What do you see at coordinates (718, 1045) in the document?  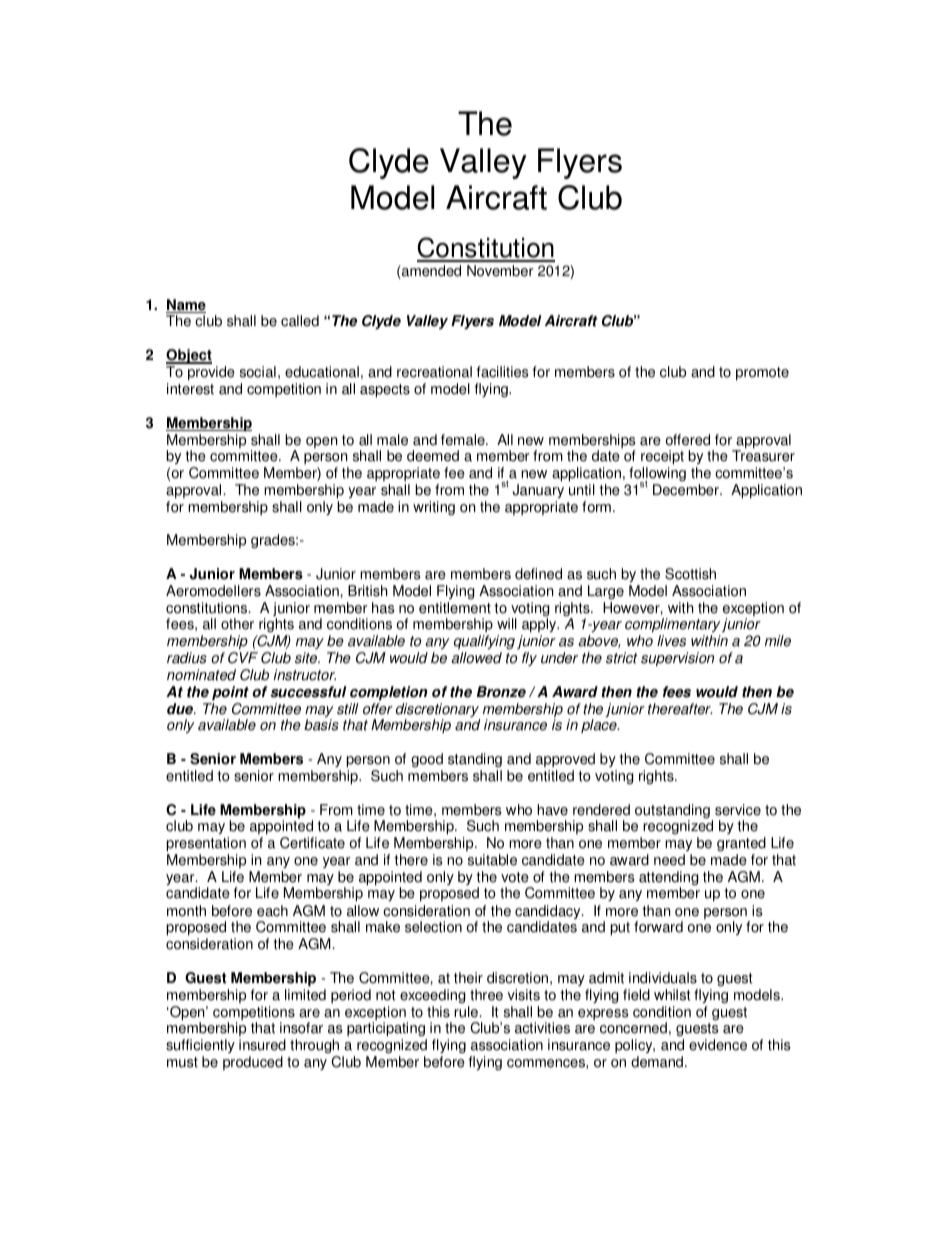 I see `evidence` at bounding box center [718, 1045].
